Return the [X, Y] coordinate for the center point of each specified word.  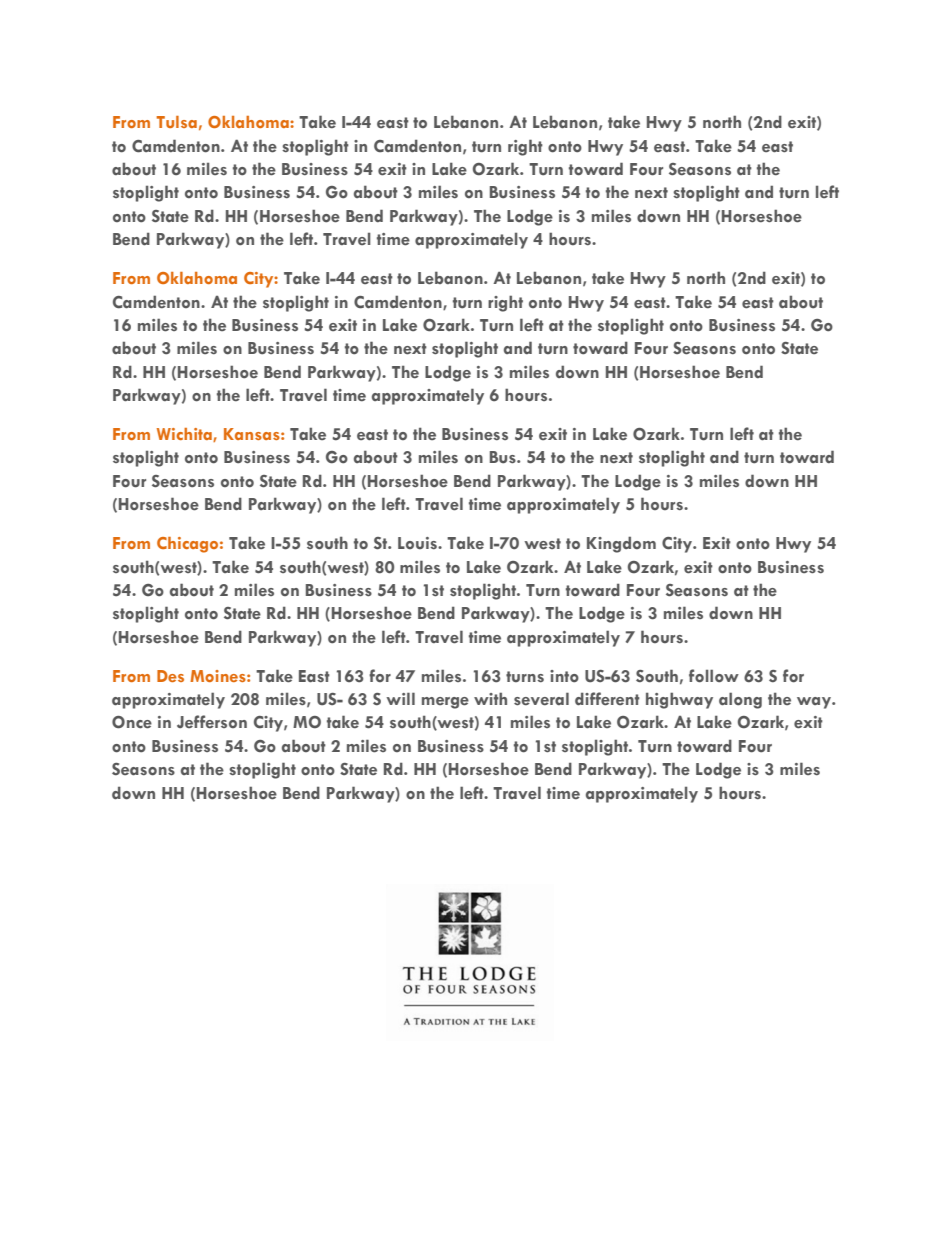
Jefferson [212, 722]
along [740, 700]
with [490, 698]
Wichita [185, 435]
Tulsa [177, 122]
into [564, 676]
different [607, 699]
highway [679, 700]
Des [170, 676]
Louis [418, 543]
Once [132, 722]
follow [714, 676]
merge [445, 703]
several [541, 699]
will [400, 698]
